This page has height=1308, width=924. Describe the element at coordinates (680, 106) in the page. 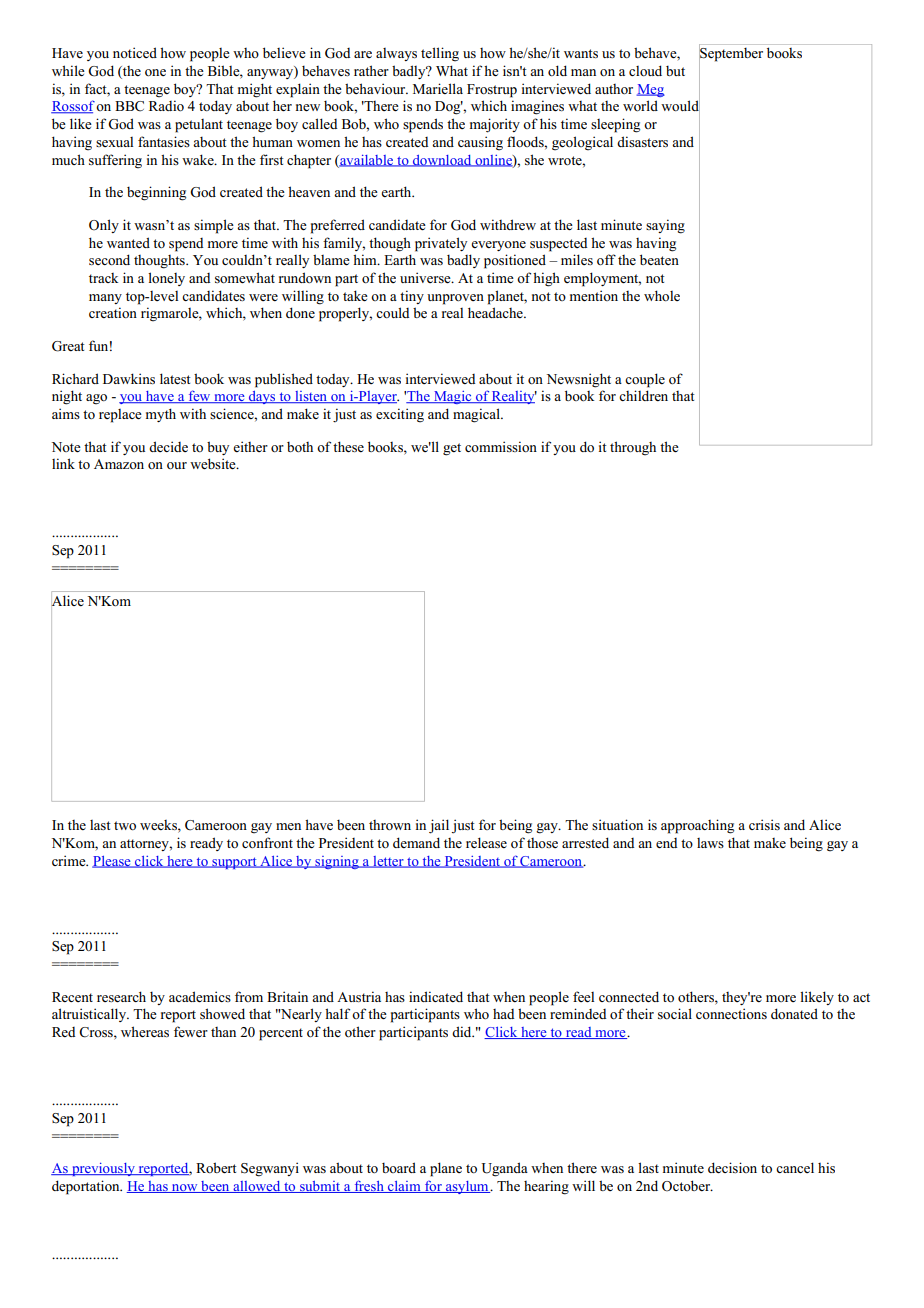

I see `would` at that location.
